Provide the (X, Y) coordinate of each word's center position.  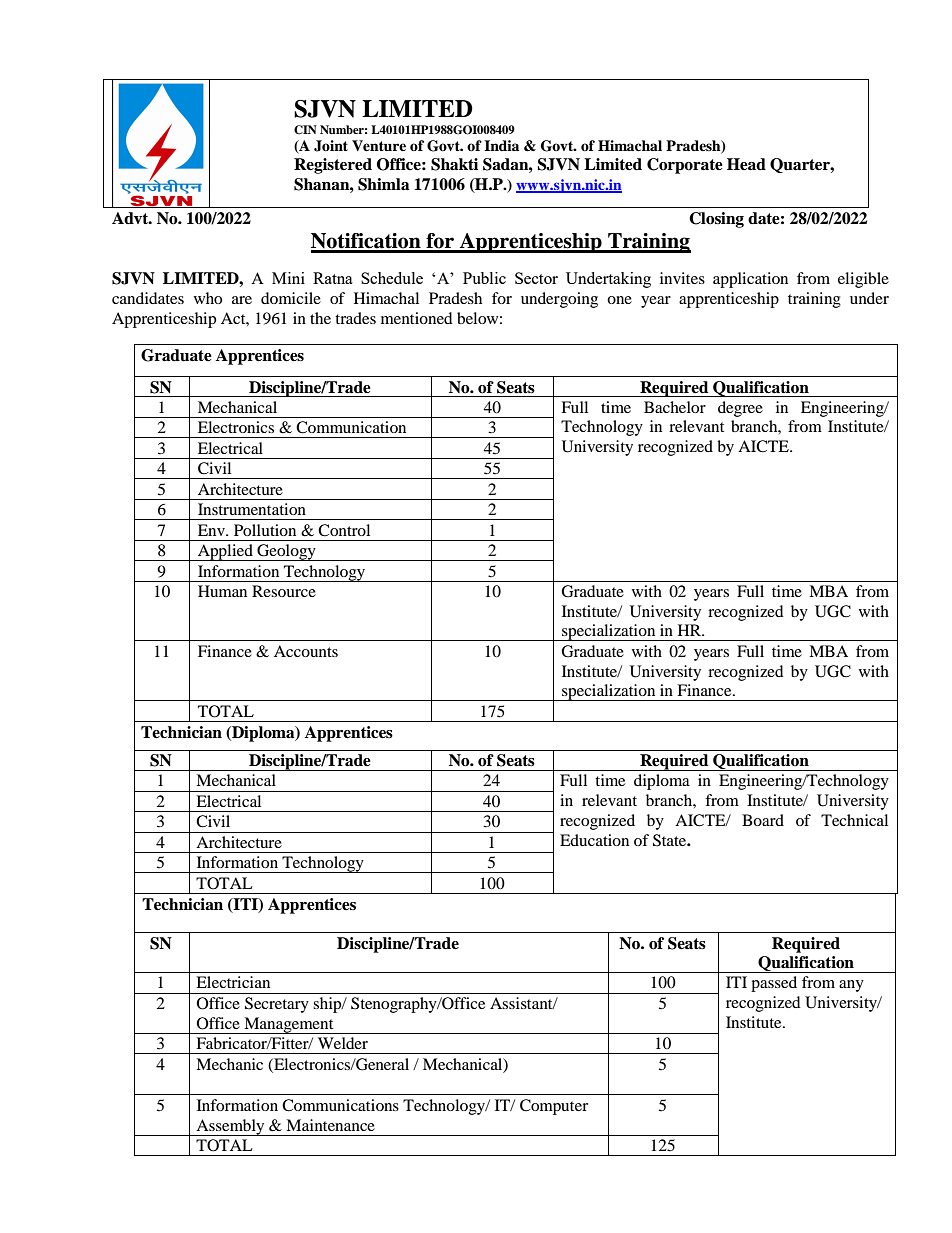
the (320, 318)
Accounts (306, 651)
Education (594, 840)
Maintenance (330, 1125)
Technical (854, 820)
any (851, 986)
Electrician (233, 982)
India (501, 145)
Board (763, 820)
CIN (305, 130)
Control (344, 530)
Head (746, 164)
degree (740, 409)
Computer (554, 1107)
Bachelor (675, 407)
